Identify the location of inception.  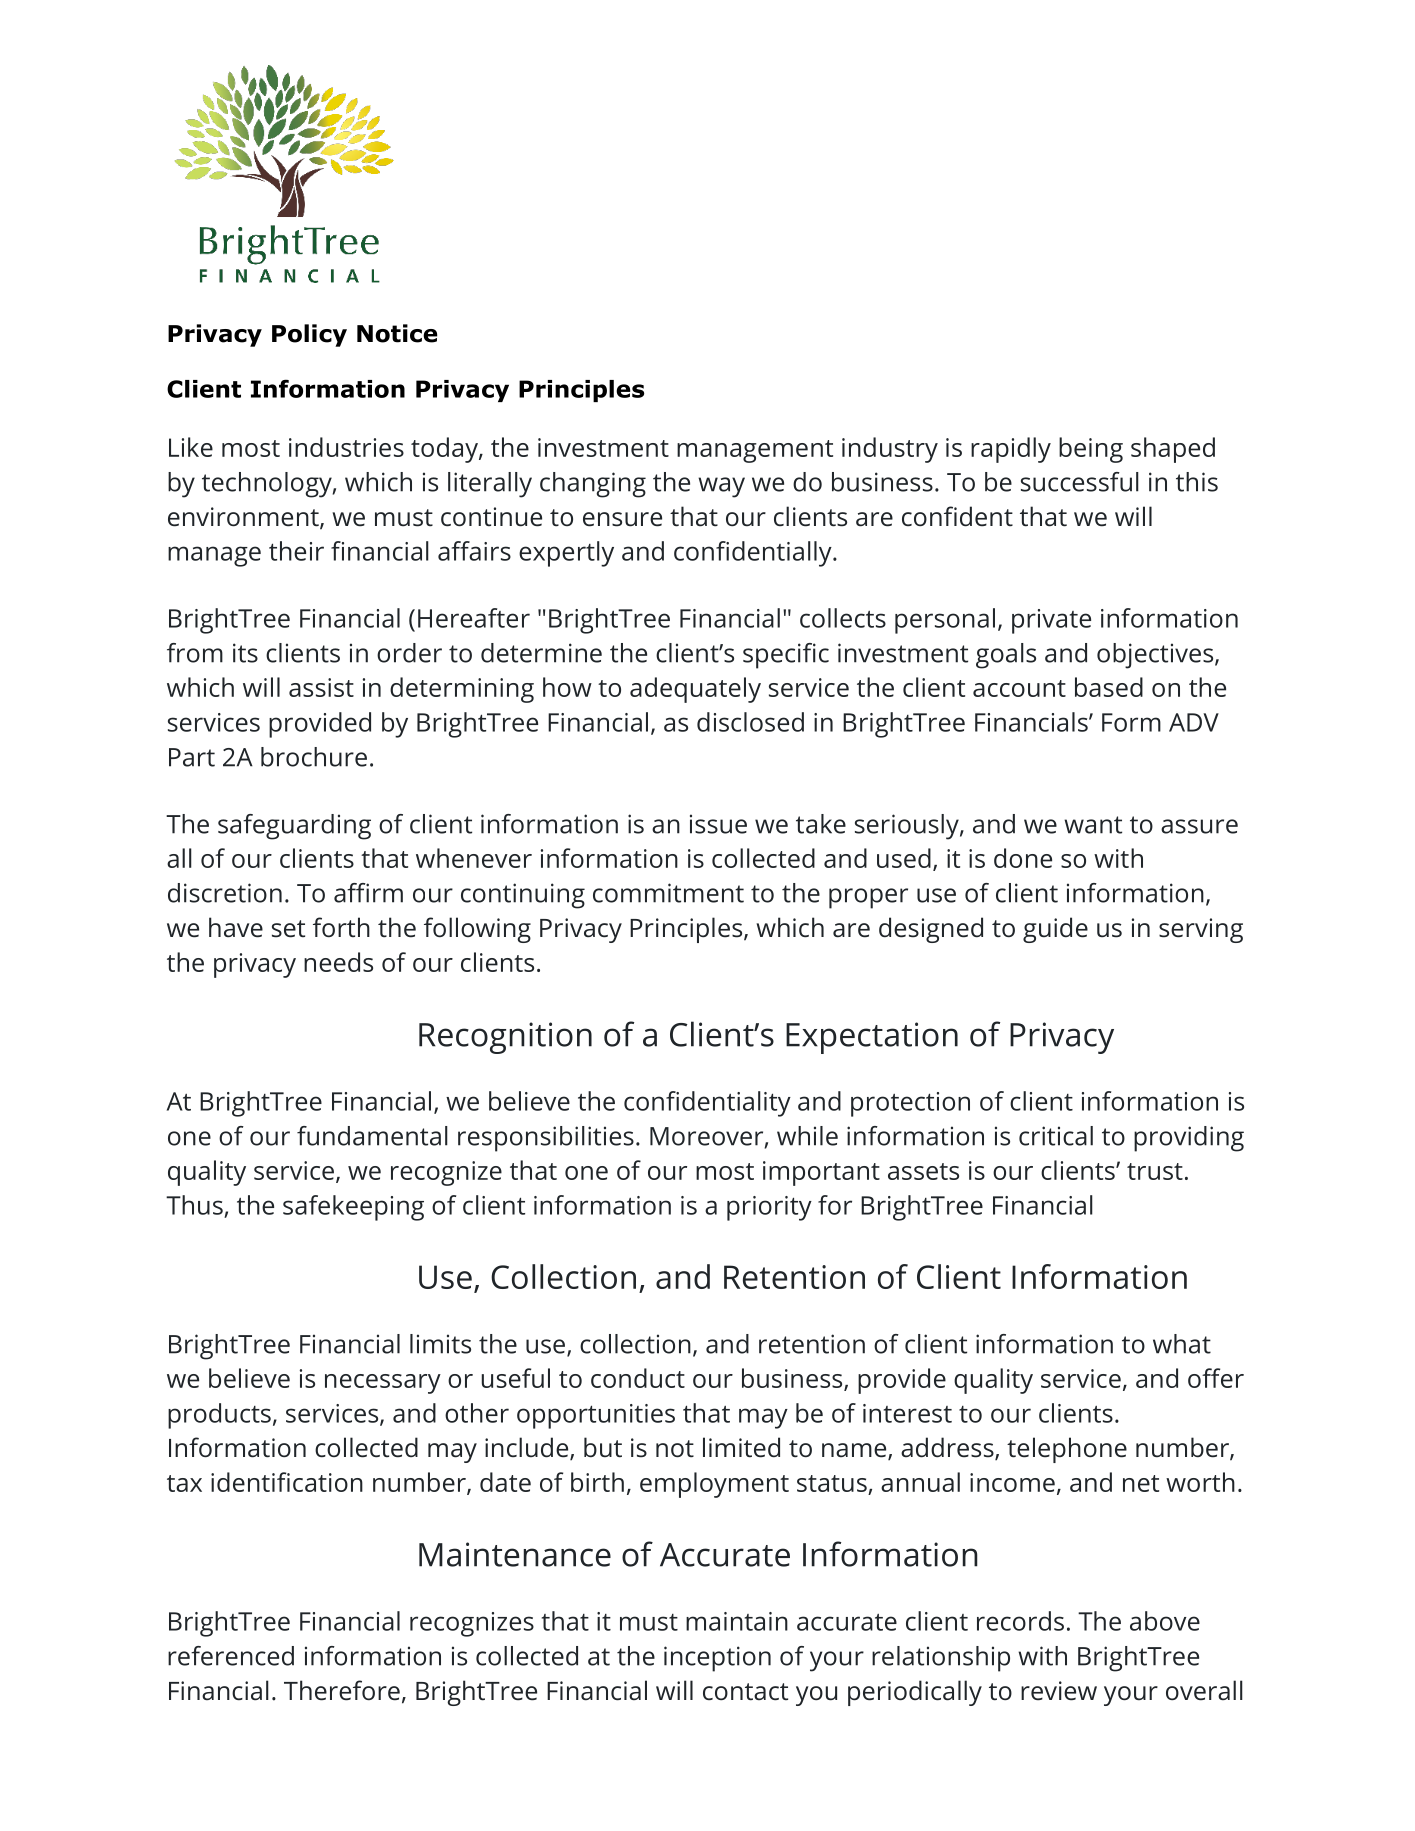
(717, 1659).
